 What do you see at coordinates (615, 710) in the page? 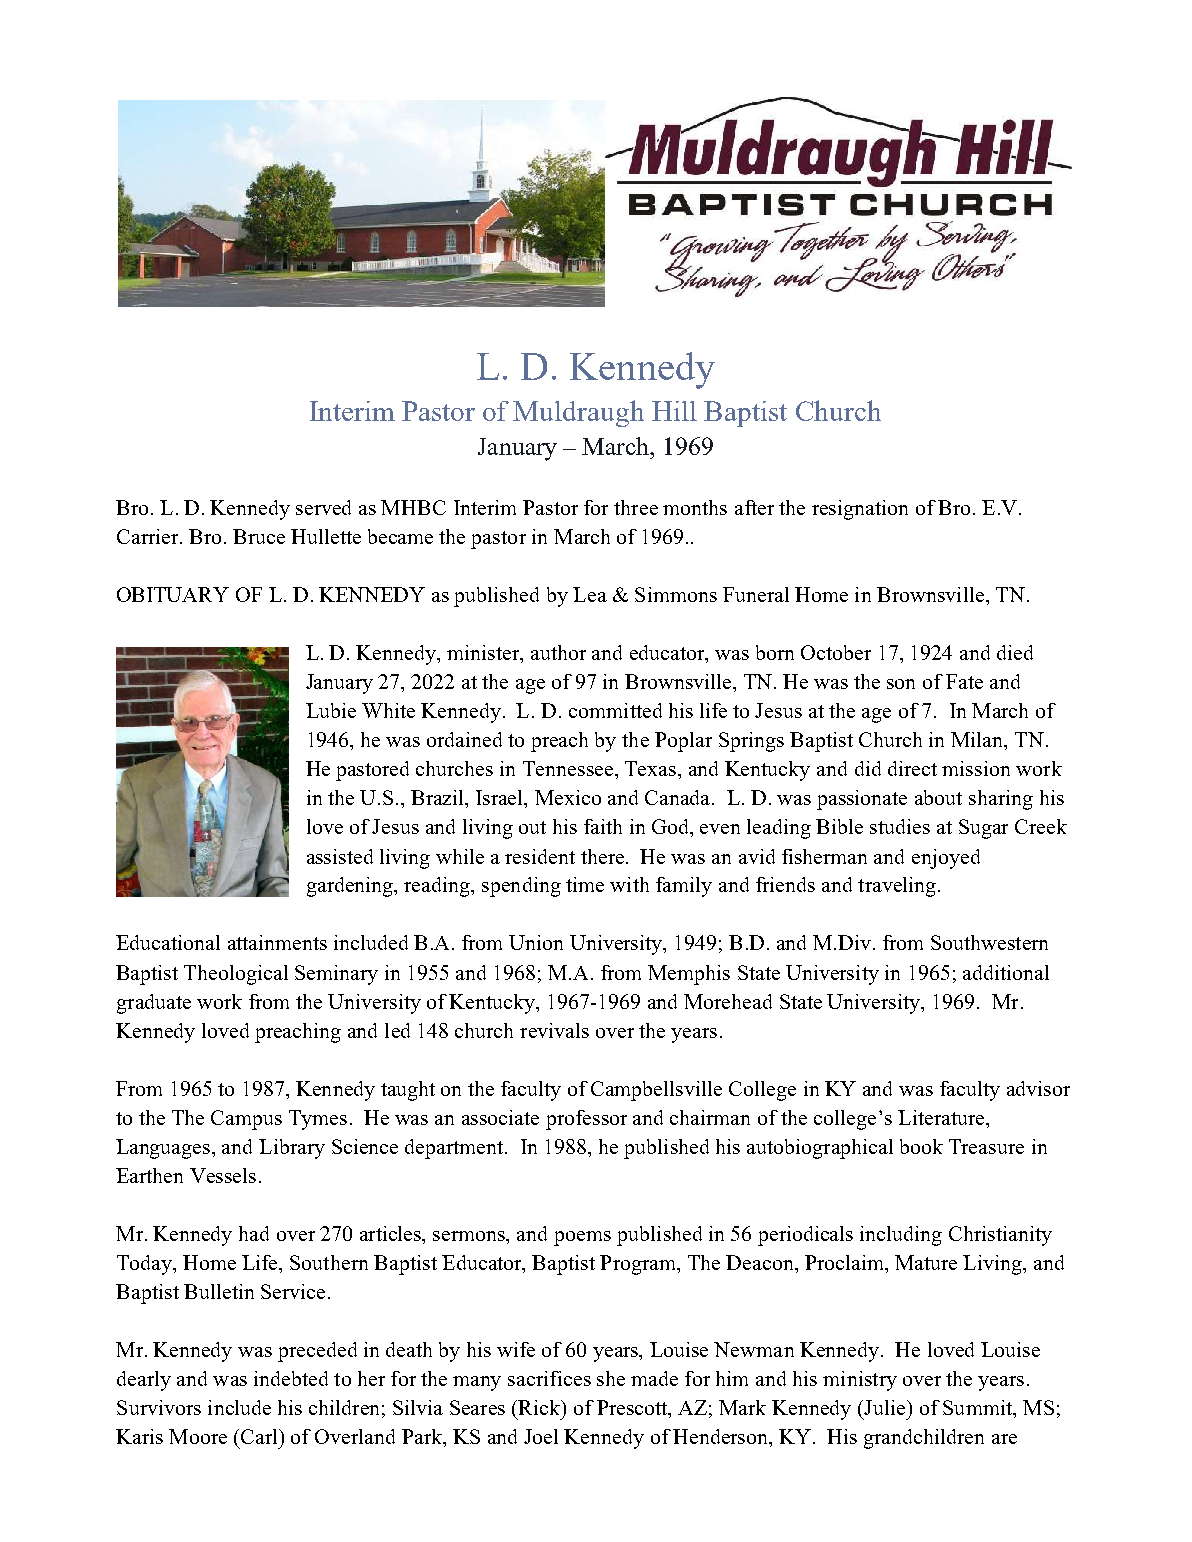
I see `committed` at bounding box center [615, 710].
